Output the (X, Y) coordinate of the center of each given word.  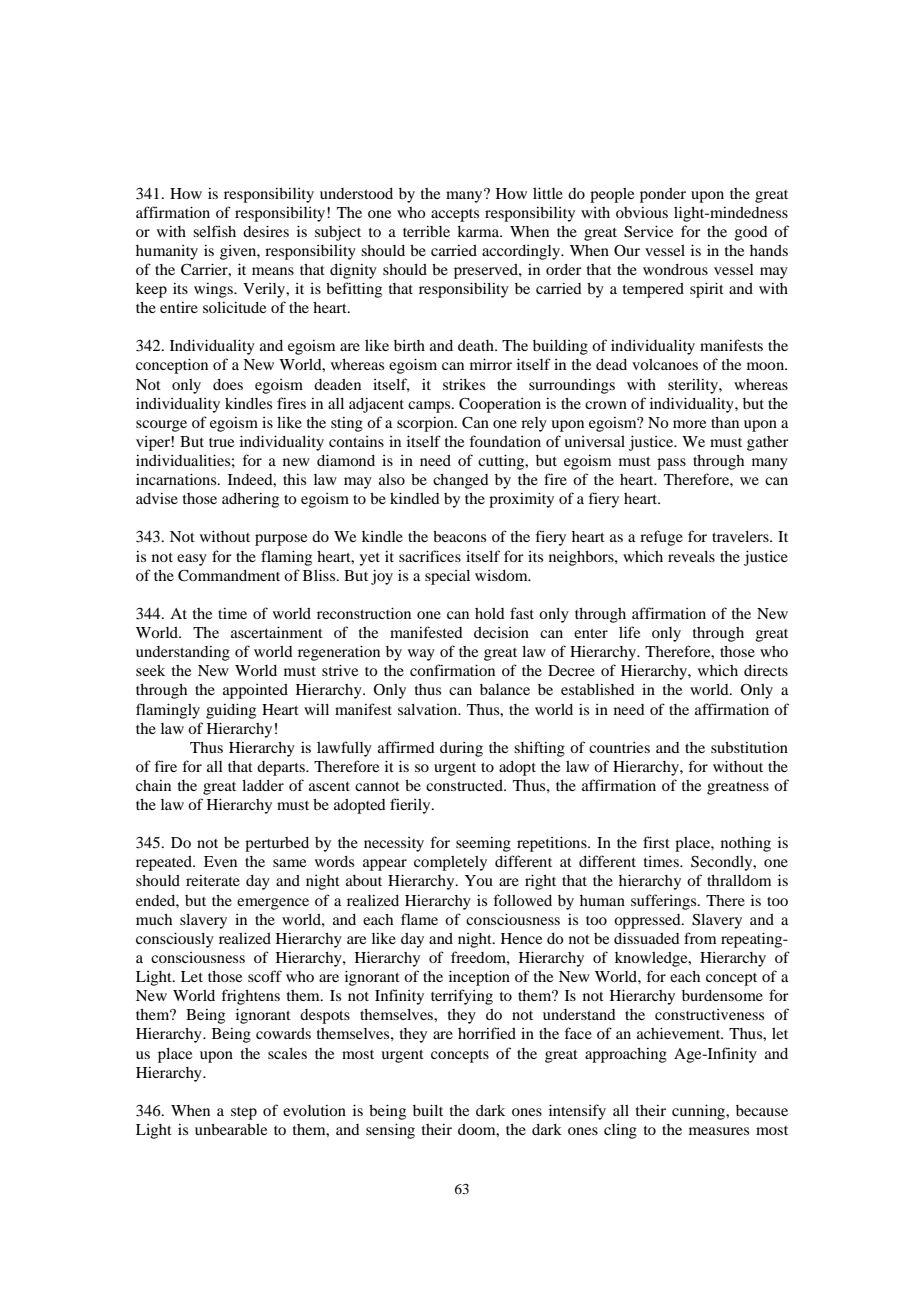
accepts (455, 215)
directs (766, 670)
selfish (214, 231)
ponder (663, 195)
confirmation (452, 670)
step (244, 1113)
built (428, 1110)
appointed (255, 691)
